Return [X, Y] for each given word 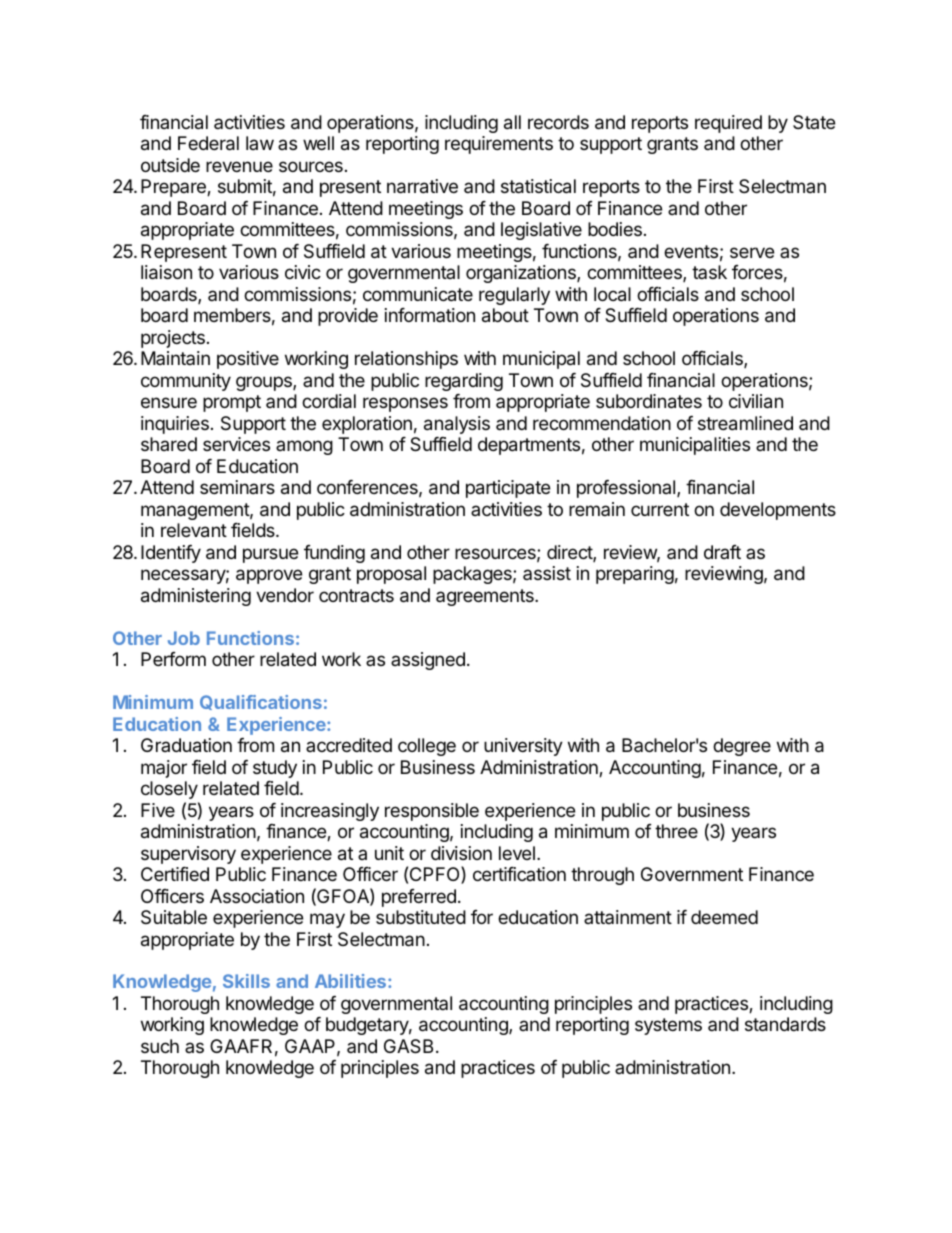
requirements [499, 145]
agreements [486, 597]
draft [722, 552]
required [728, 124]
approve [269, 576]
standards [785, 1024]
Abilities [350, 981]
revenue [239, 166]
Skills [246, 981]
